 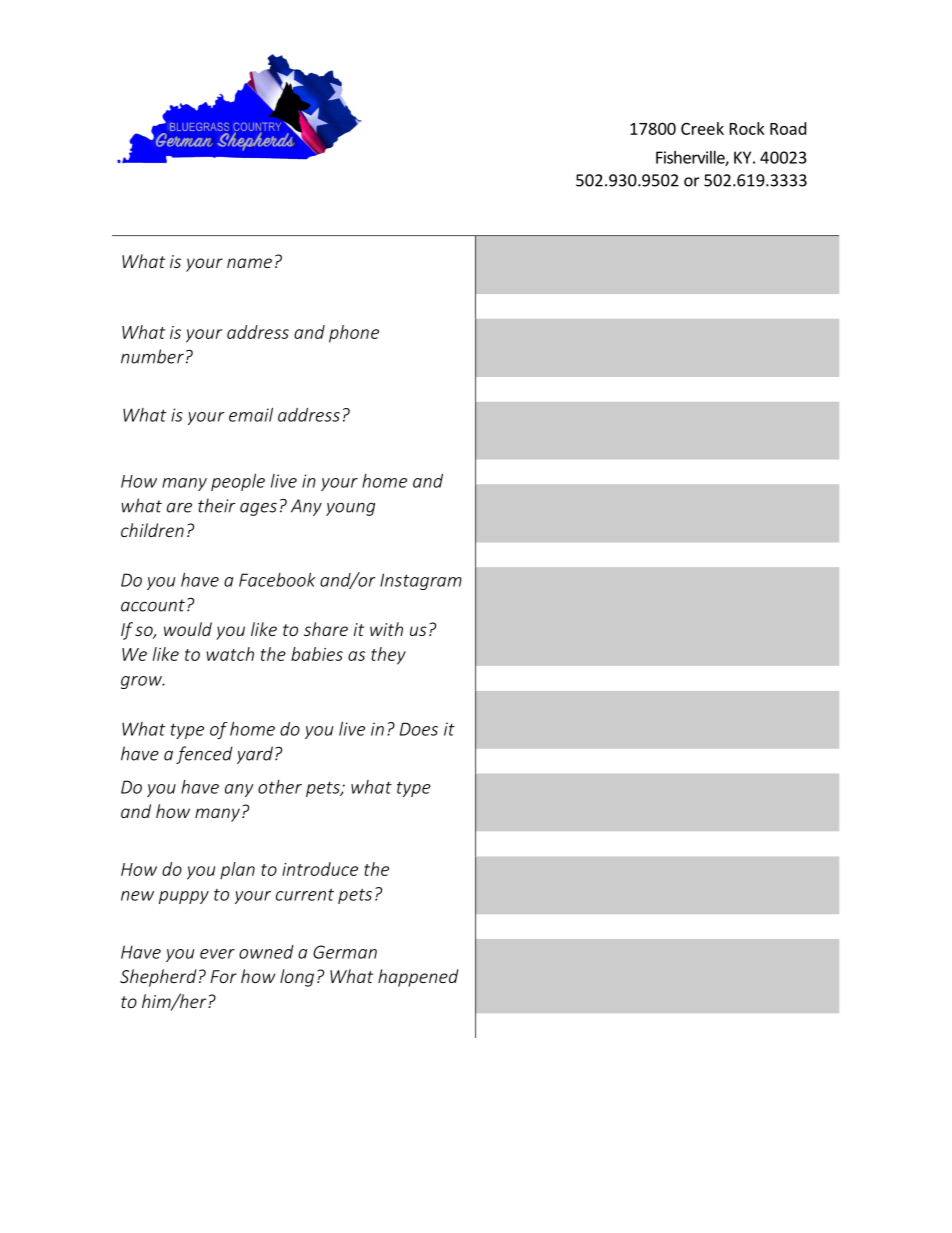 I want to click on with, so click(x=386, y=629).
